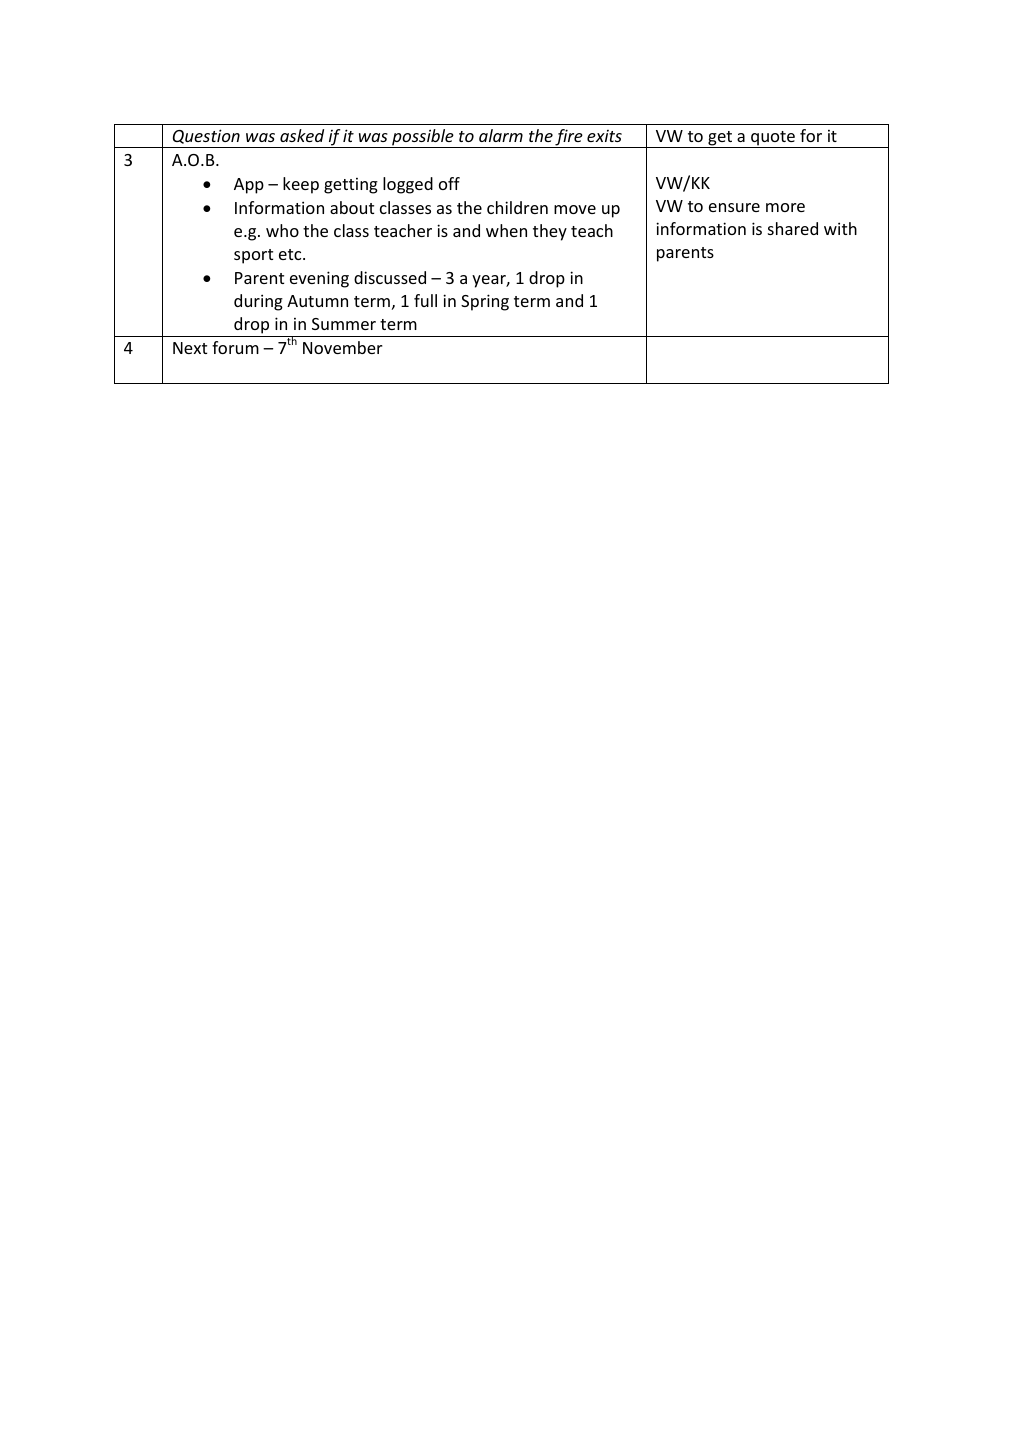 This page has width=1022, height=1445. What do you see at coordinates (501, 135) in the page?
I see `alarm` at bounding box center [501, 135].
